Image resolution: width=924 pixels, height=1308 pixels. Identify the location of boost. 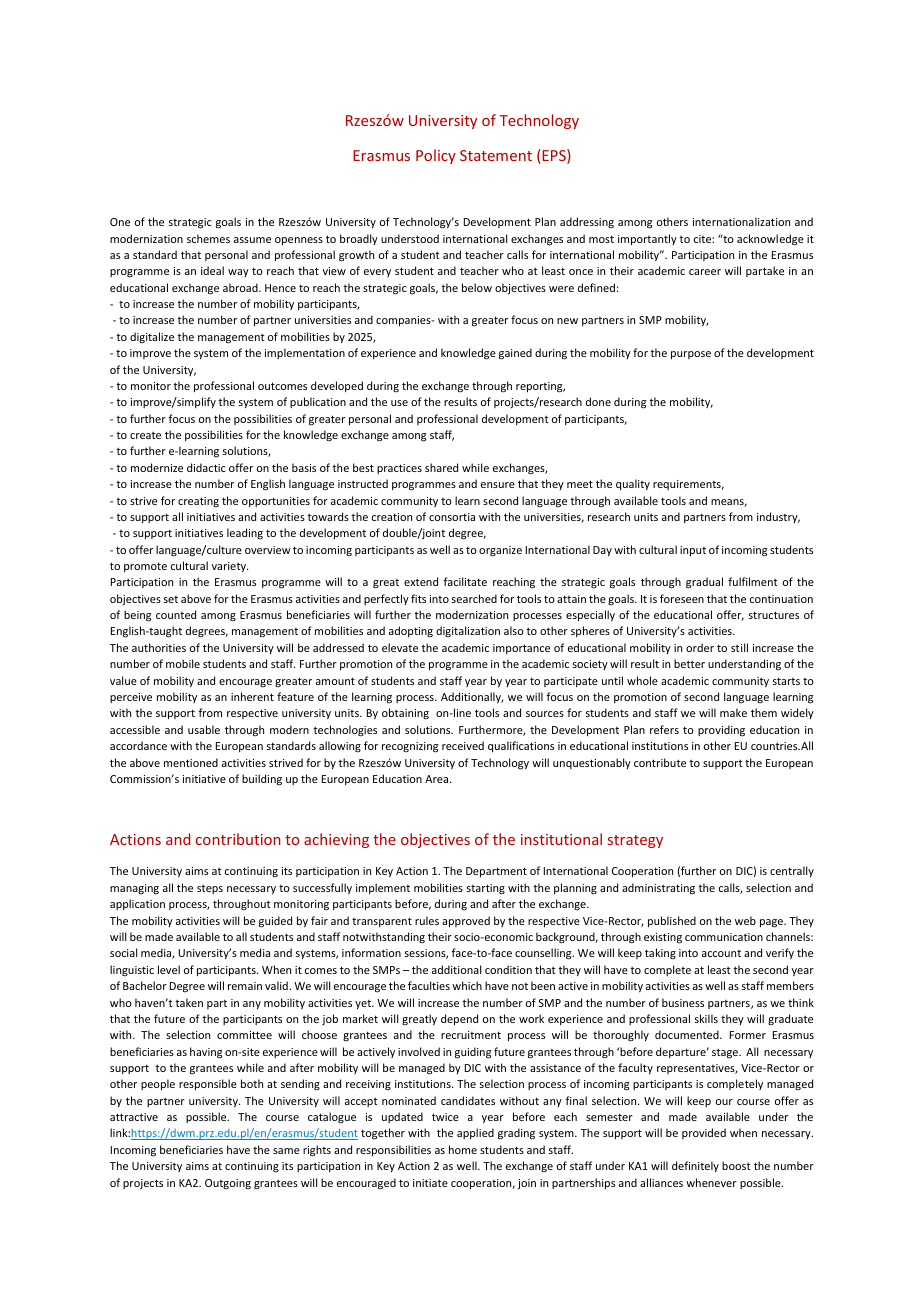
(736, 1165).
